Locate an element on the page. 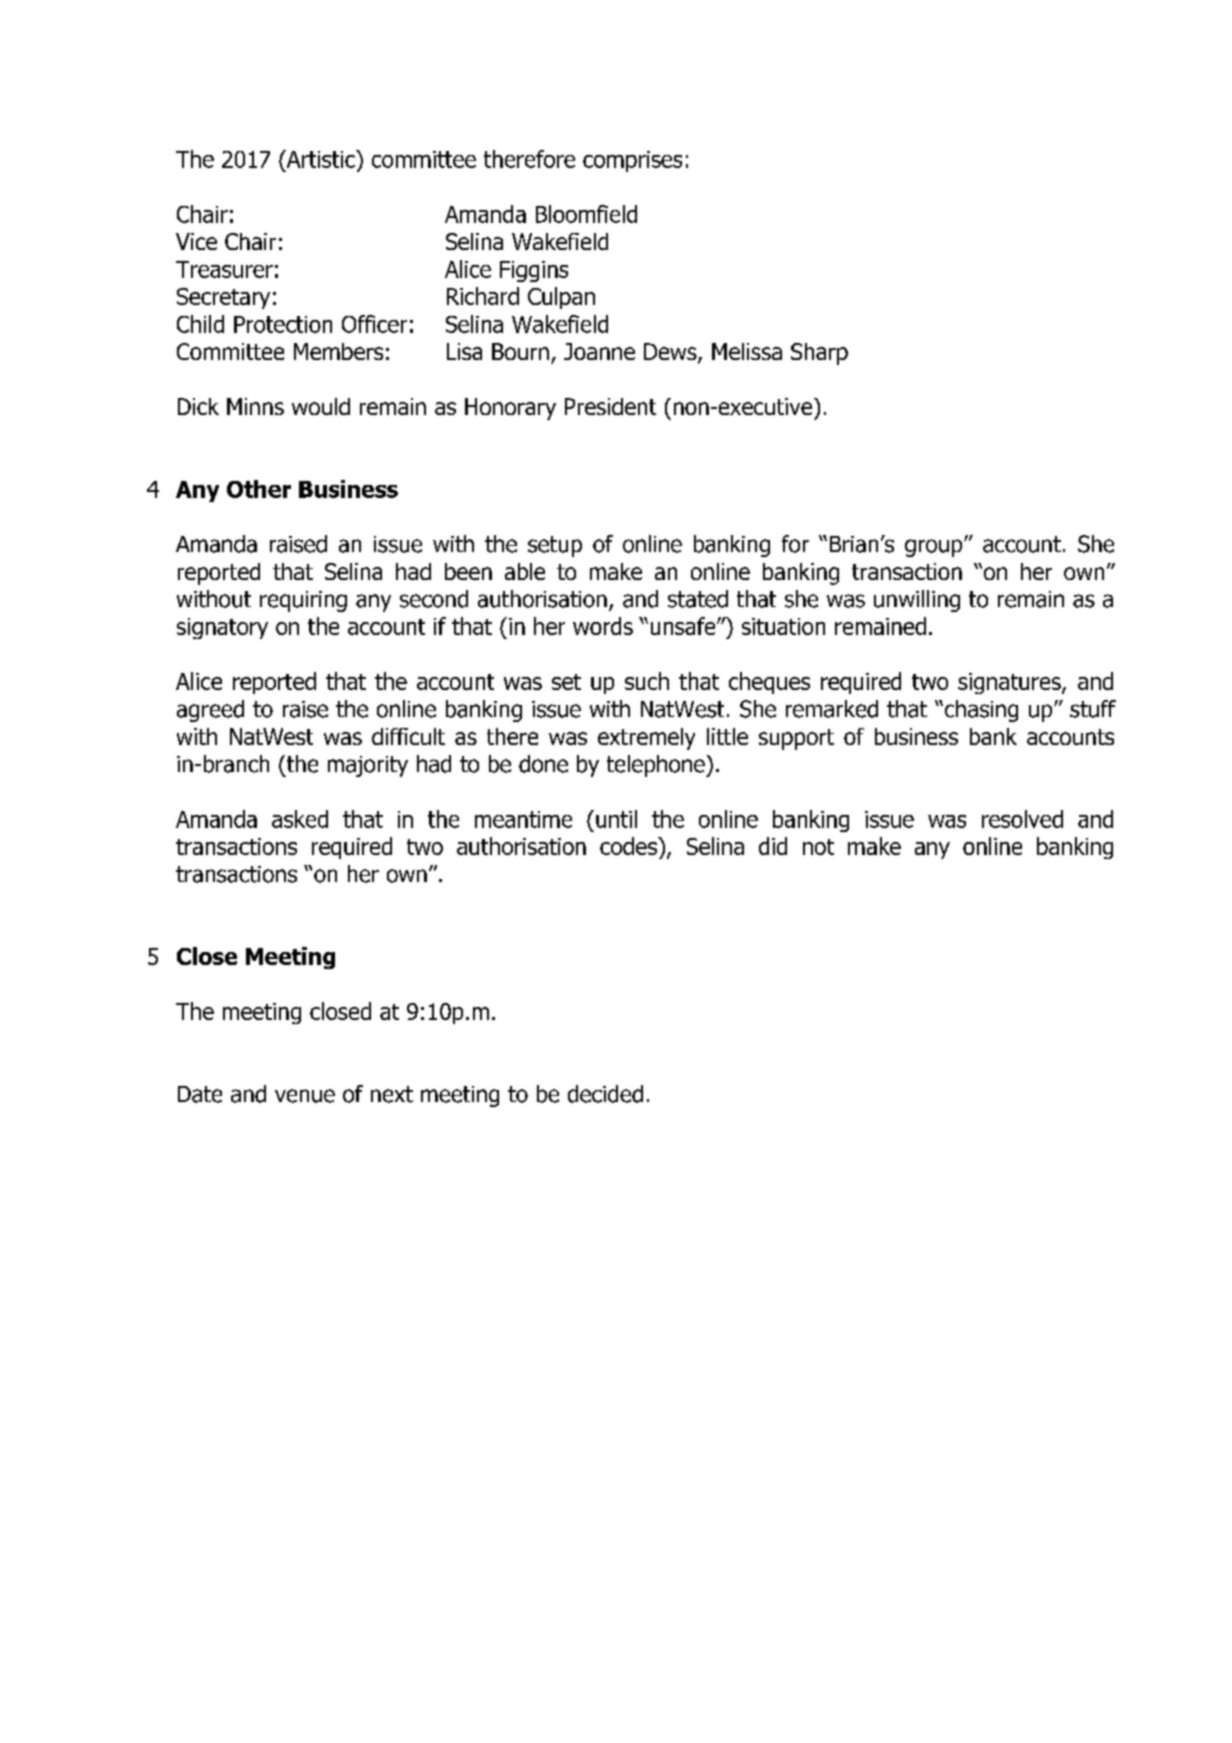 This document has width=1232, height=1743. Other is located at coordinates (259, 489).
